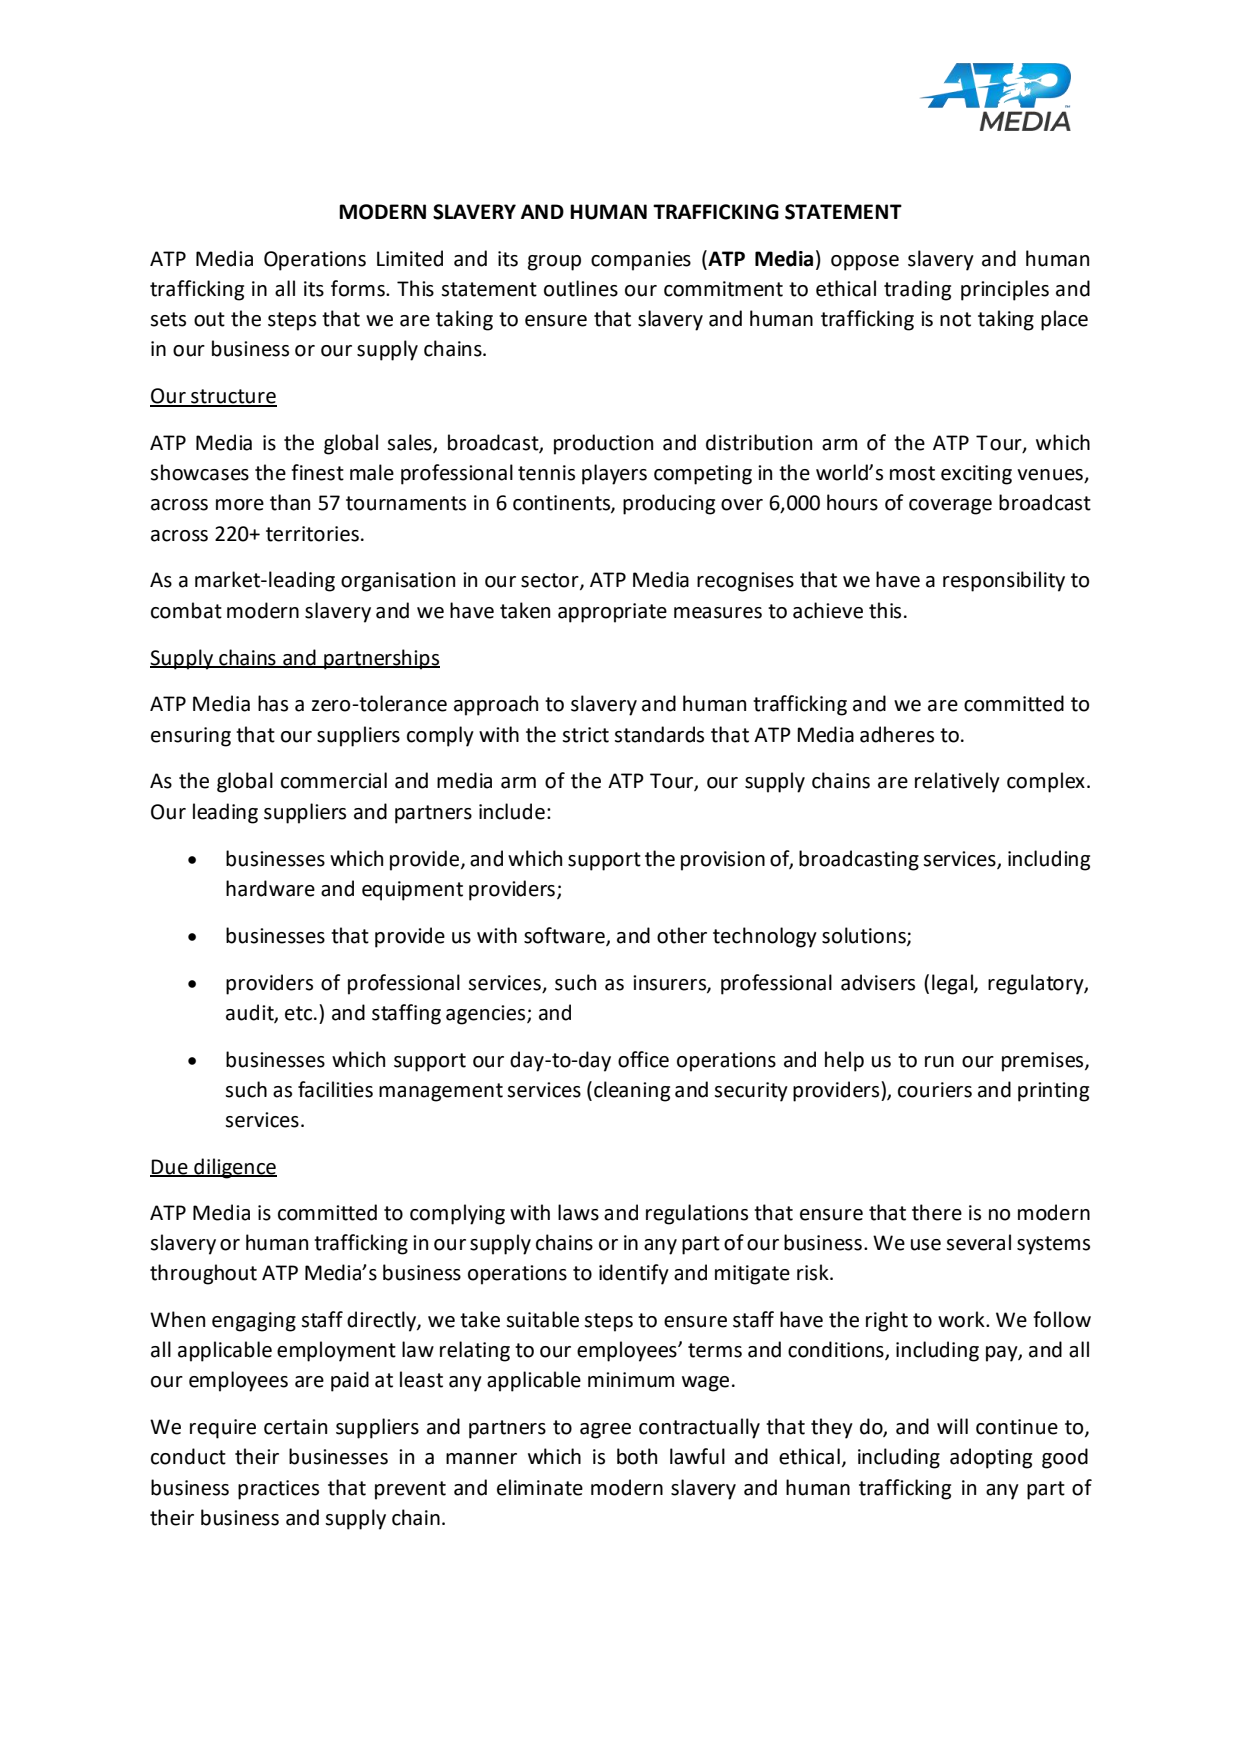 The height and width of the page is (1753, 1240). I want to click on outlines, so click(581, 288).
